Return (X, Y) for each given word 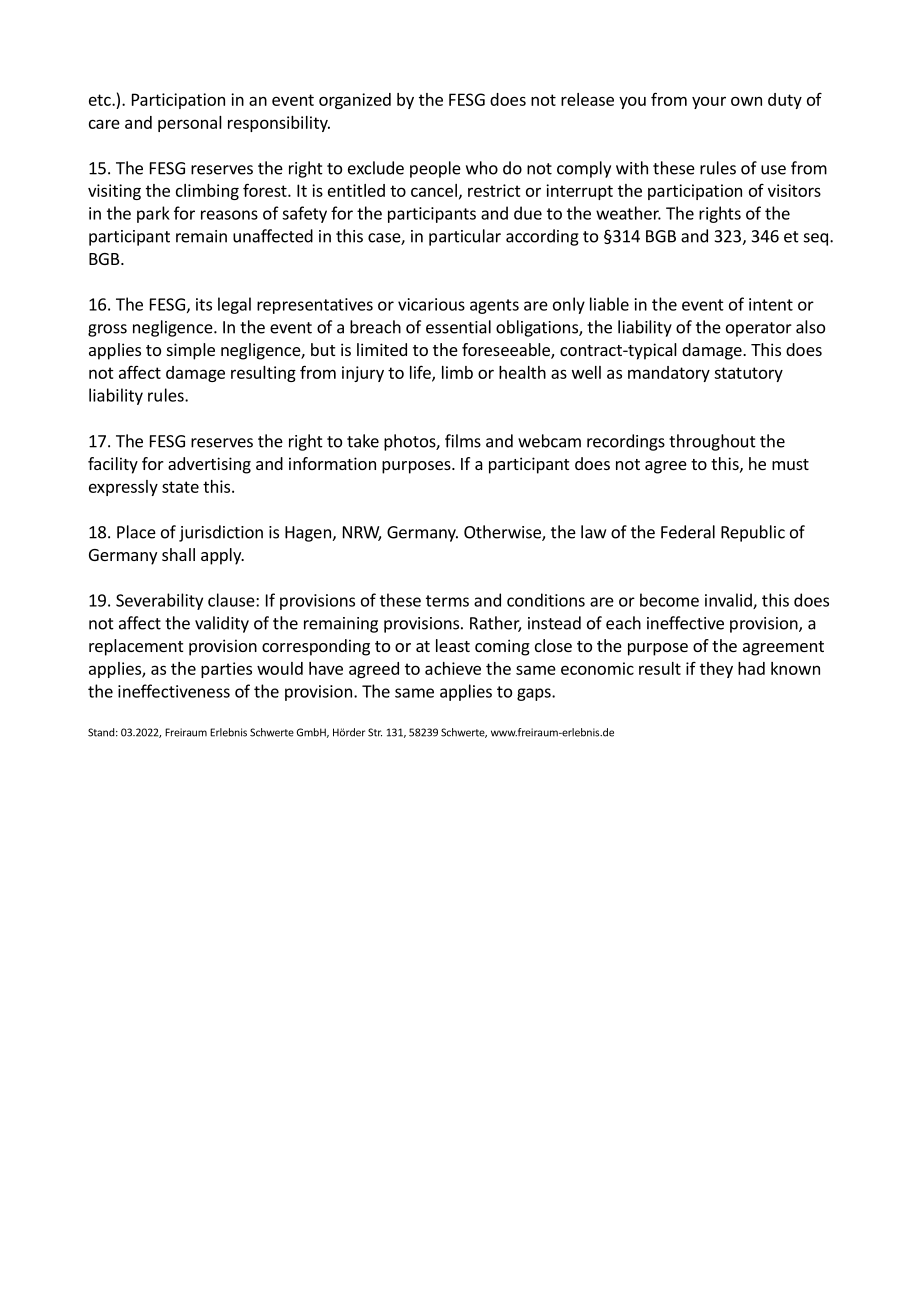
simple (191, 351)
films (463, 441)
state (180, 487)
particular (465, 237)
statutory (748, 374)
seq (816, 239)
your (709, 102)
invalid (729, 601)
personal (190, 124)
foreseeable (507, 351)
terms (447, 601)
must (790, 464)
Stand (101, 732)
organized (355, 101)
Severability (159, 601)
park (153, 214)
